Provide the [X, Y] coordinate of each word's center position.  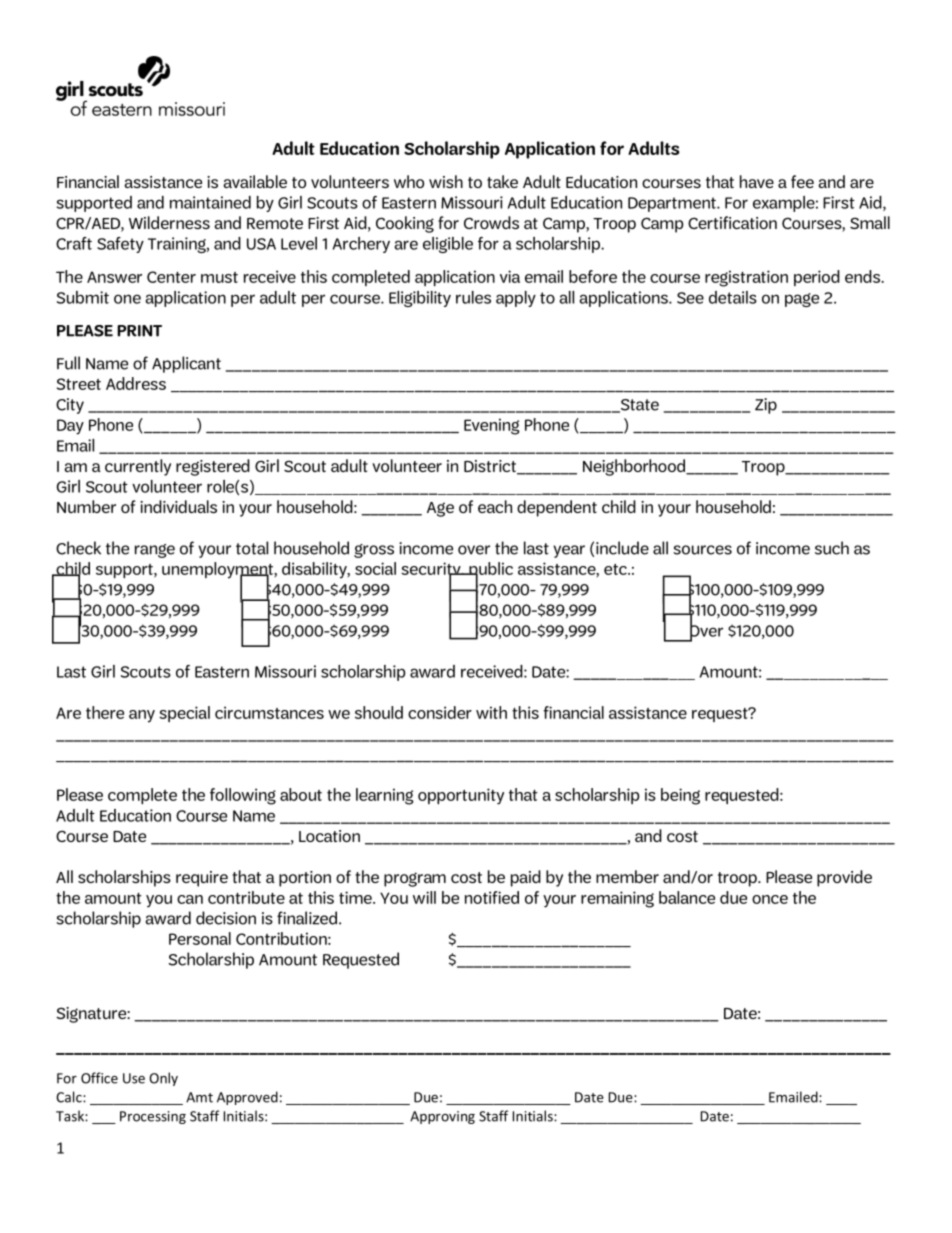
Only [163, 1079]
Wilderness [169, 222]
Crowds [491, 222]
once [770, 899]
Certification [732, 222]
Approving [442, 1117]
